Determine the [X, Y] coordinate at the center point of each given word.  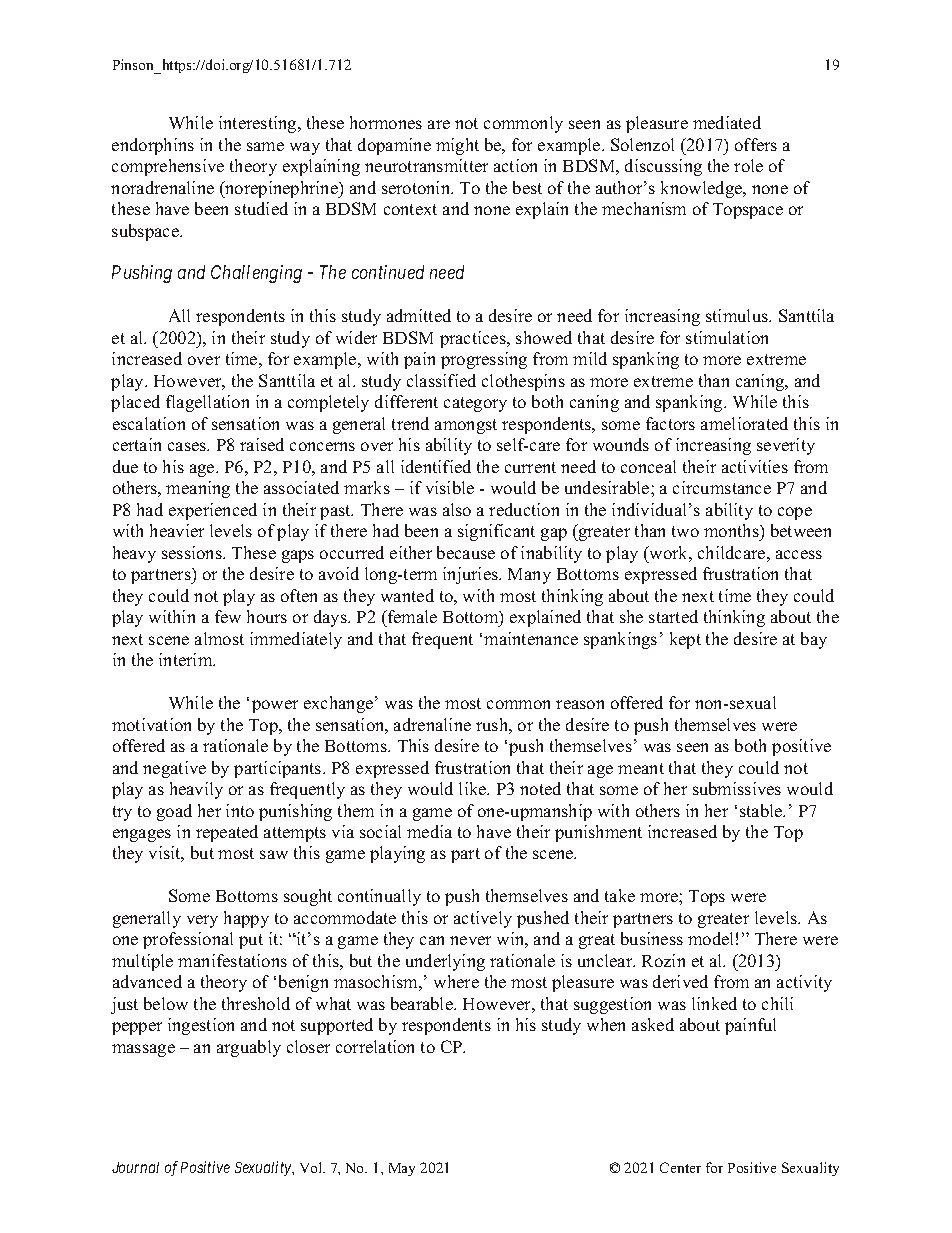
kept [685, 640]
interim [187, 659]
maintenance [531, 638]
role [748, 165]
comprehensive [168, 167]
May [402, 1169]
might [457, 146]
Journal [135, 1167]
